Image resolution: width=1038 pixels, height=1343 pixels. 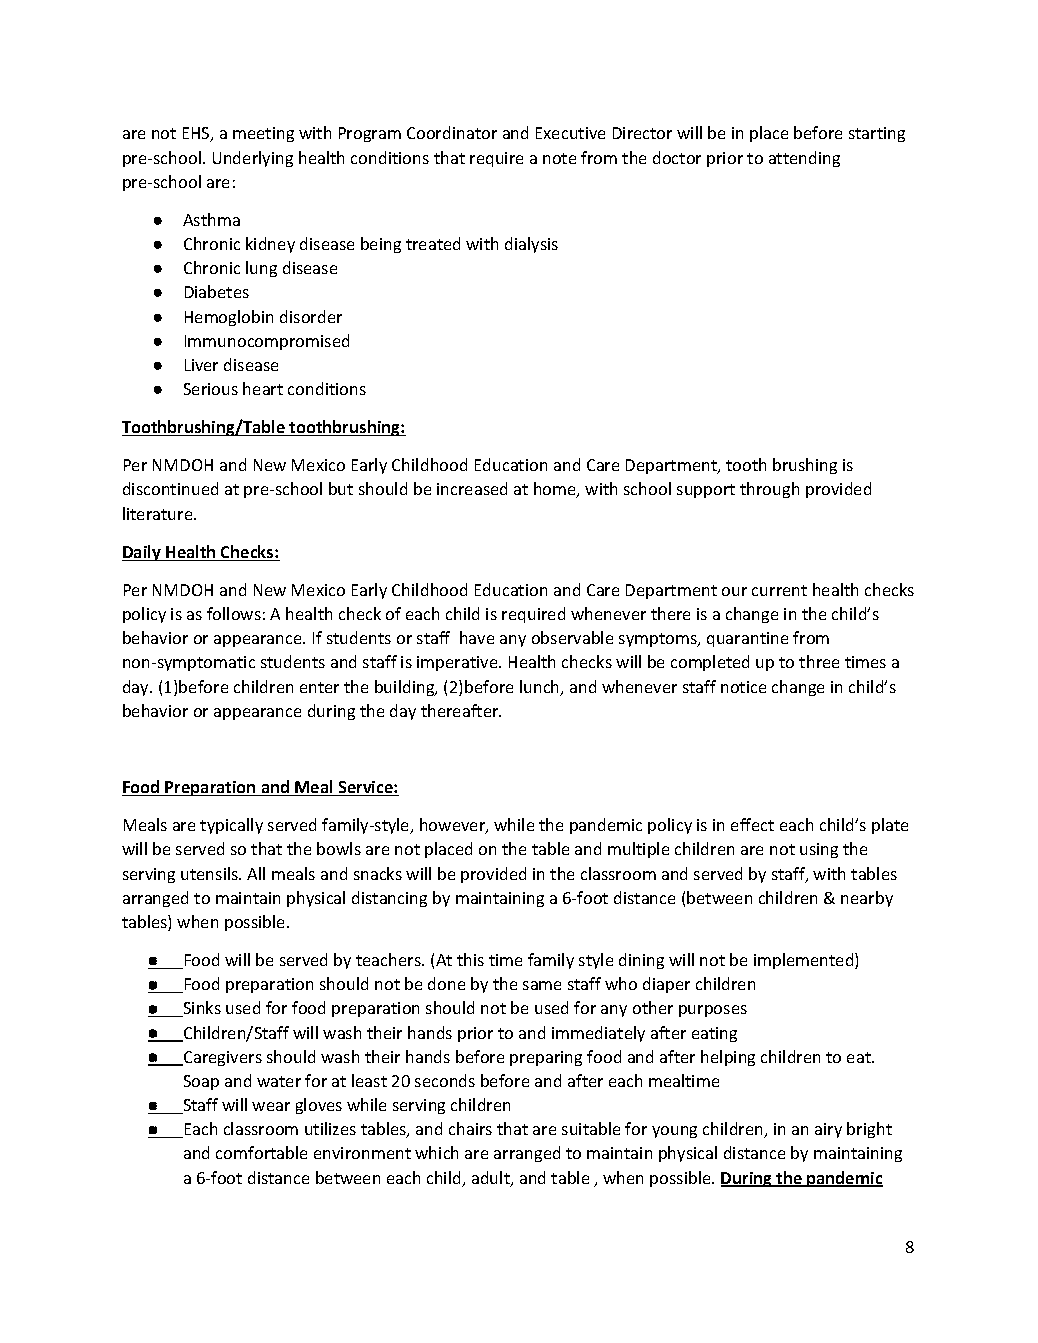 What do you see at coordinates (472, 488) in the document?
I see `increased` at bounding box center [472, 488].
